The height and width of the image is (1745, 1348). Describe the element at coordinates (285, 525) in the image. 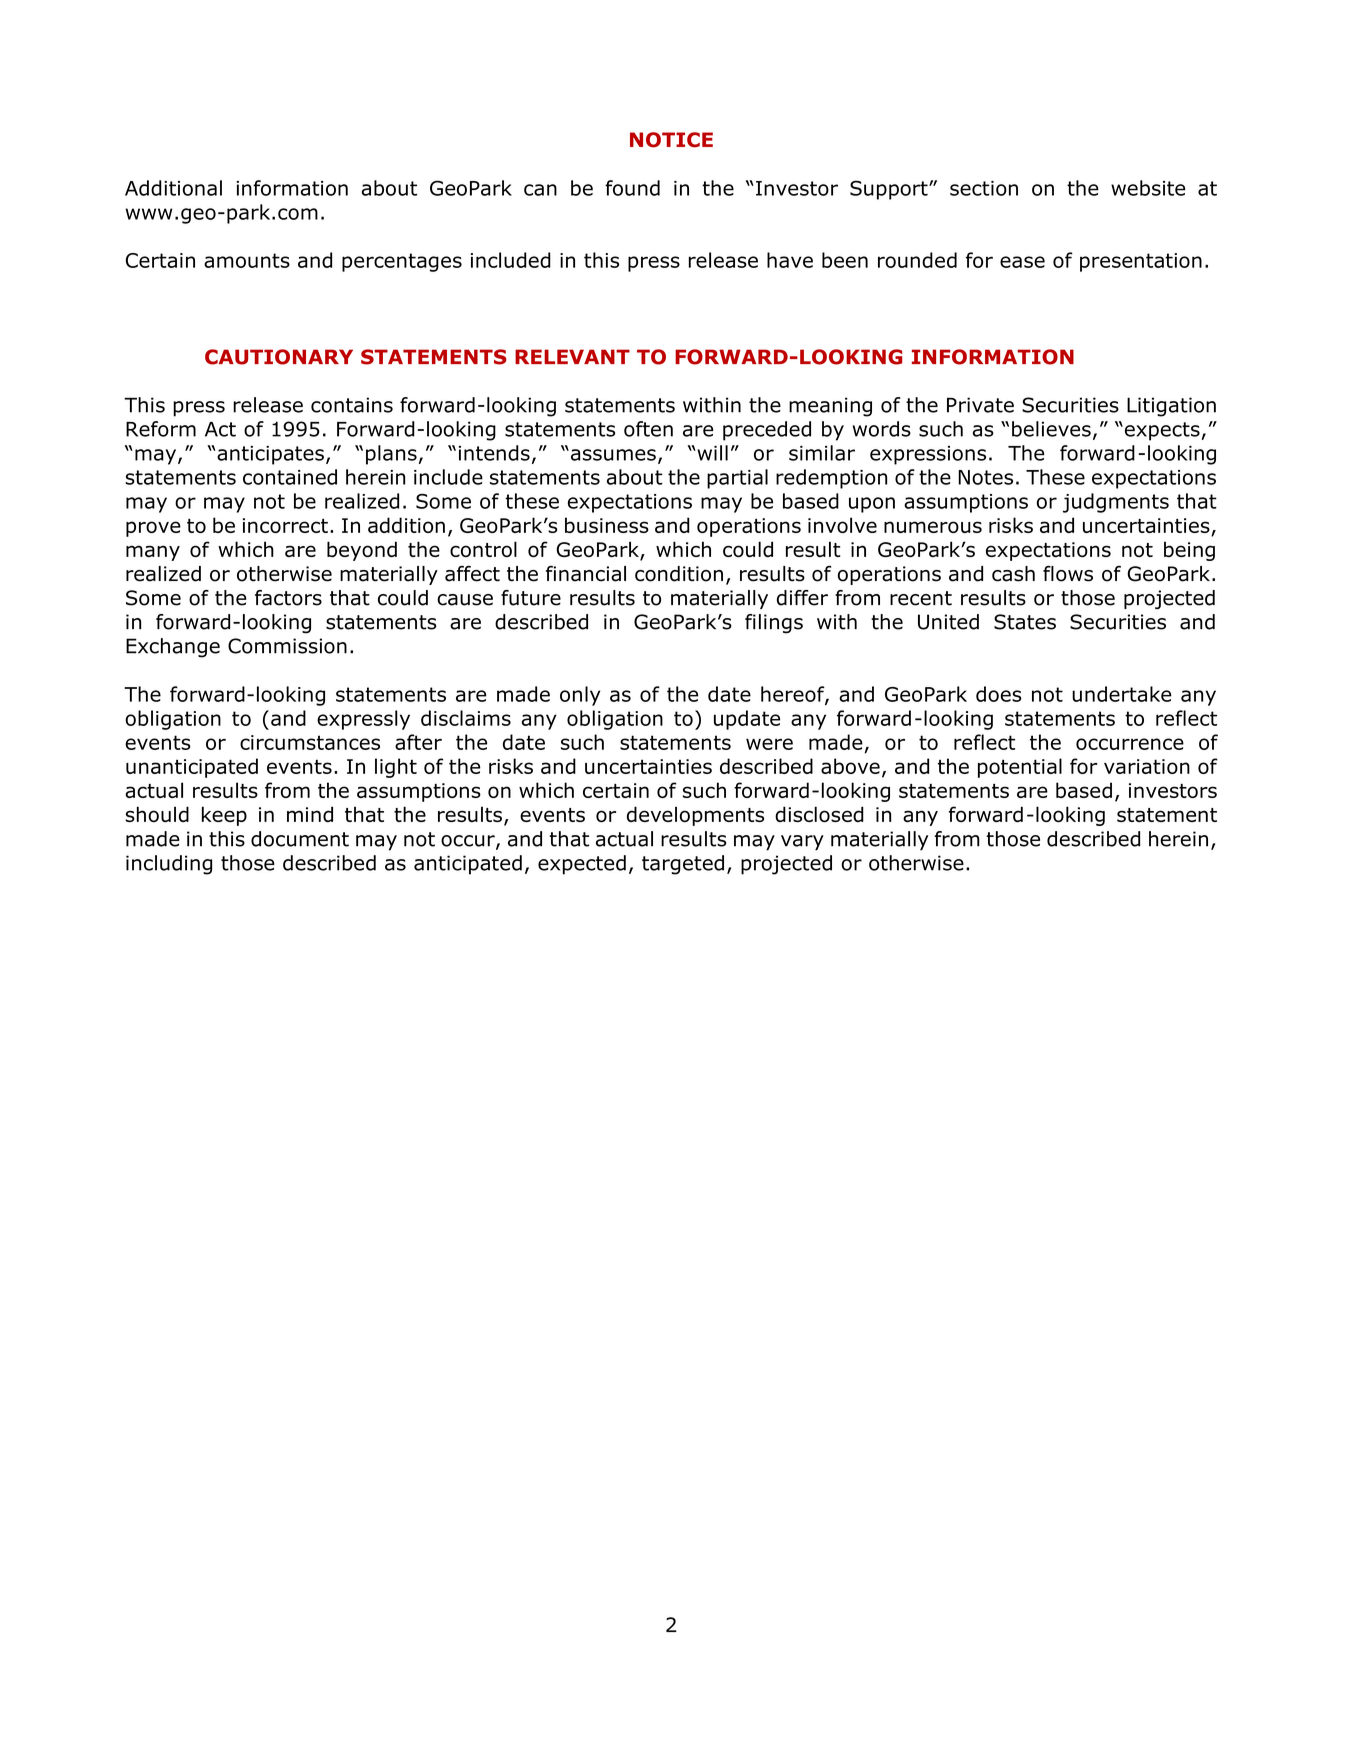

I see `incorrect` at that location.
